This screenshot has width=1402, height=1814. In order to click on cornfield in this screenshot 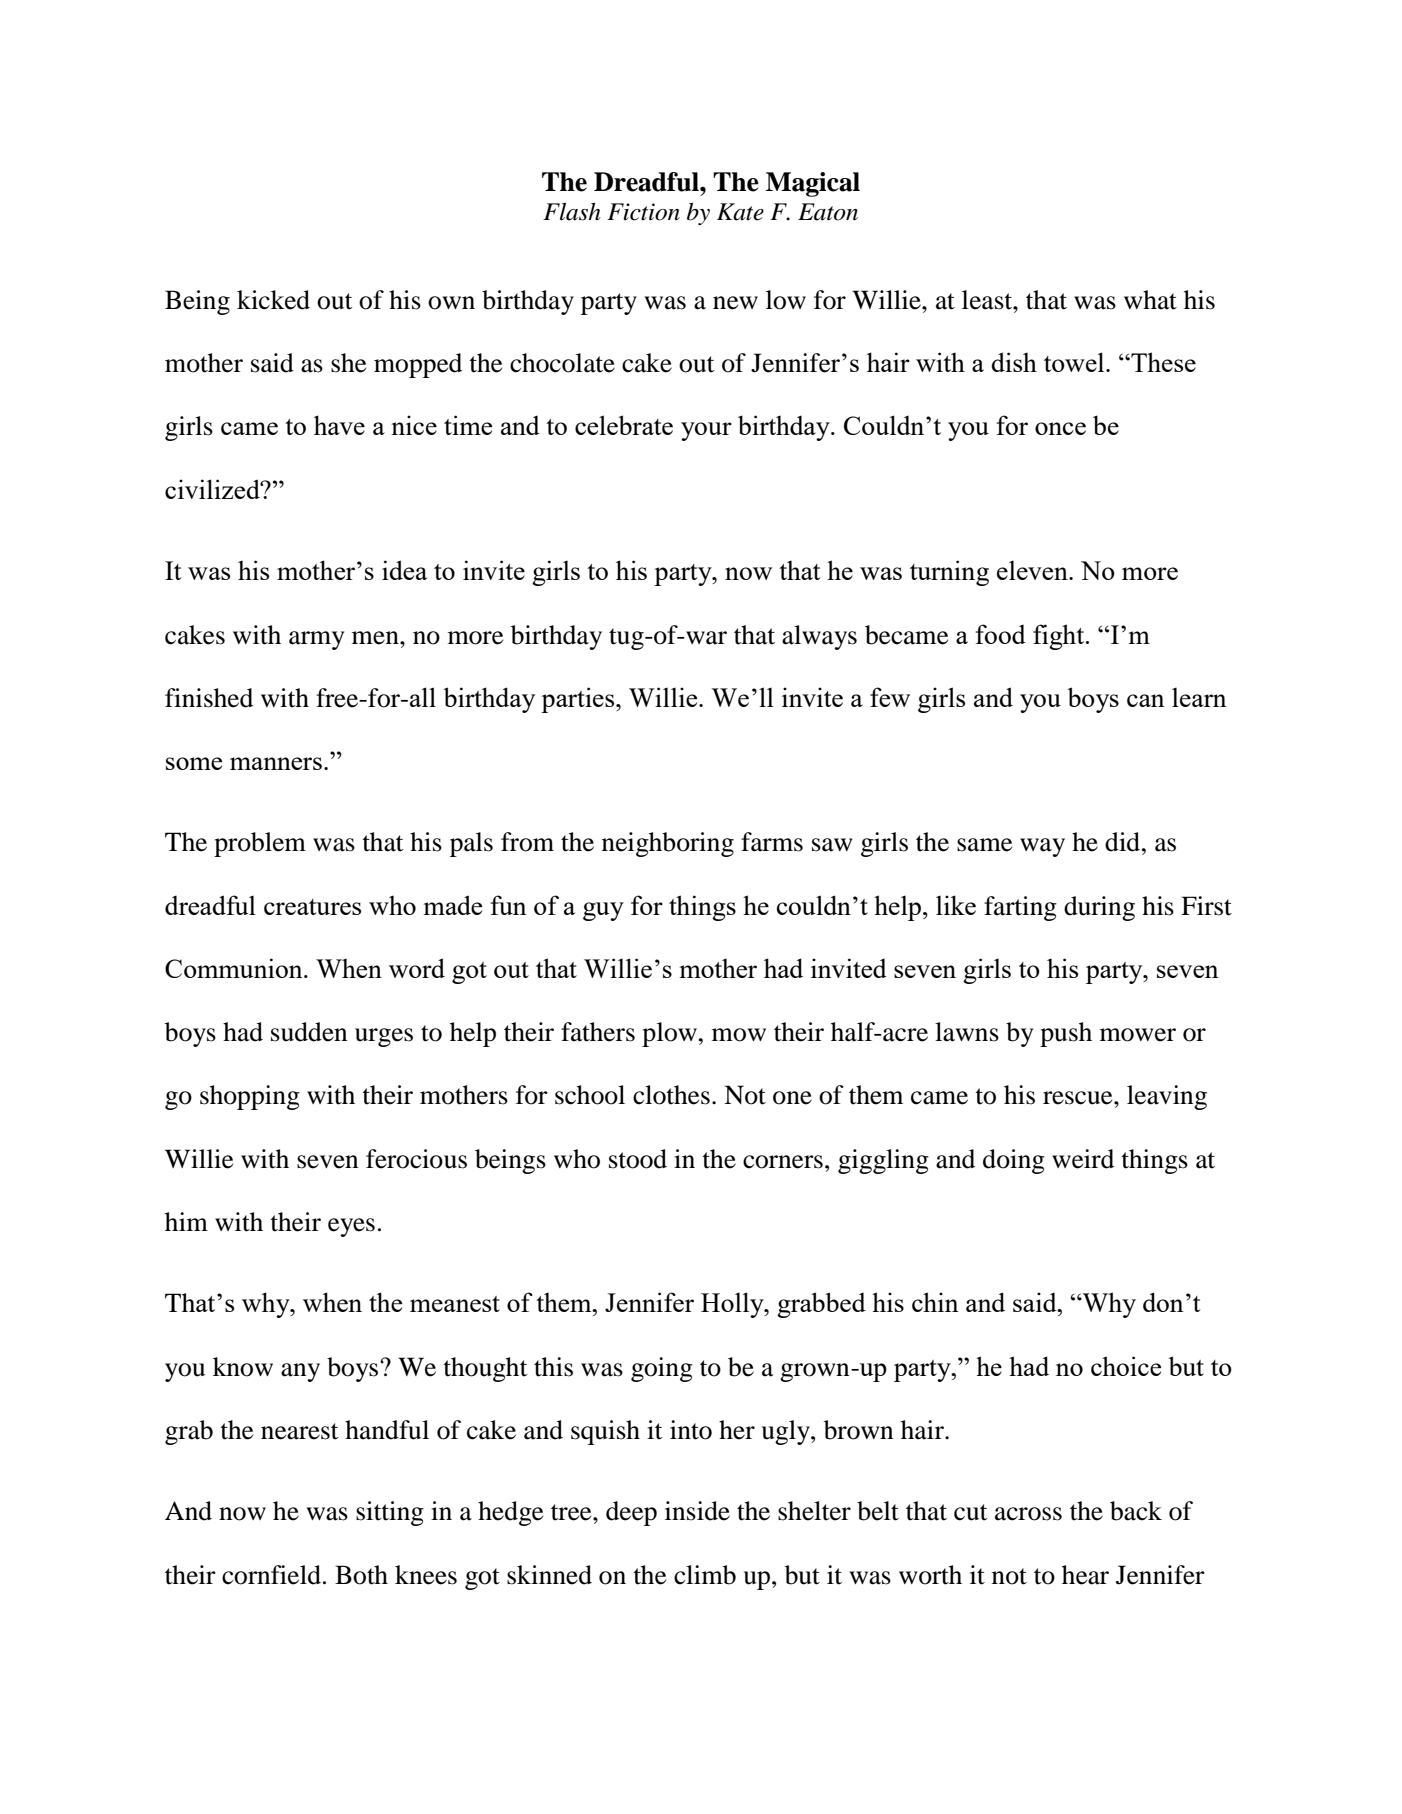, I will do `click(271, 1575)`.
